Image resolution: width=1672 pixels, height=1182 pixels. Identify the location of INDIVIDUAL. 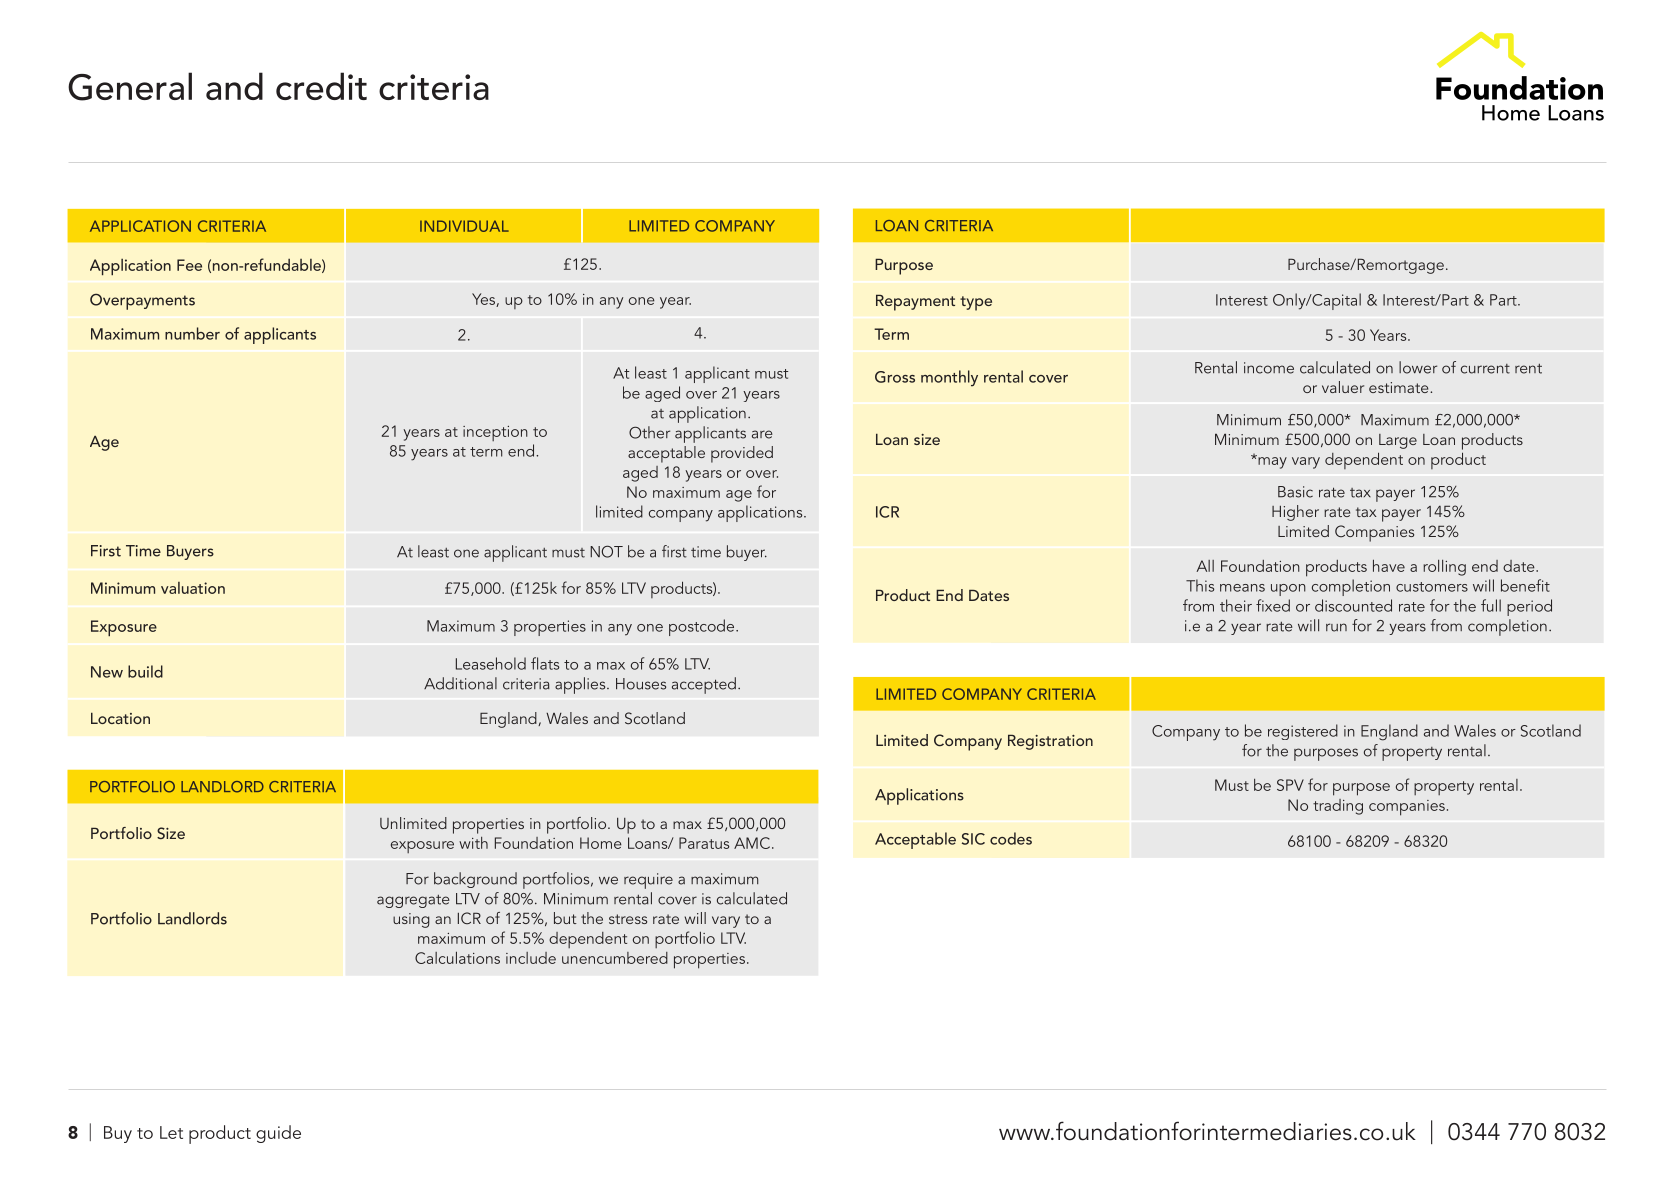
(464, 226).
